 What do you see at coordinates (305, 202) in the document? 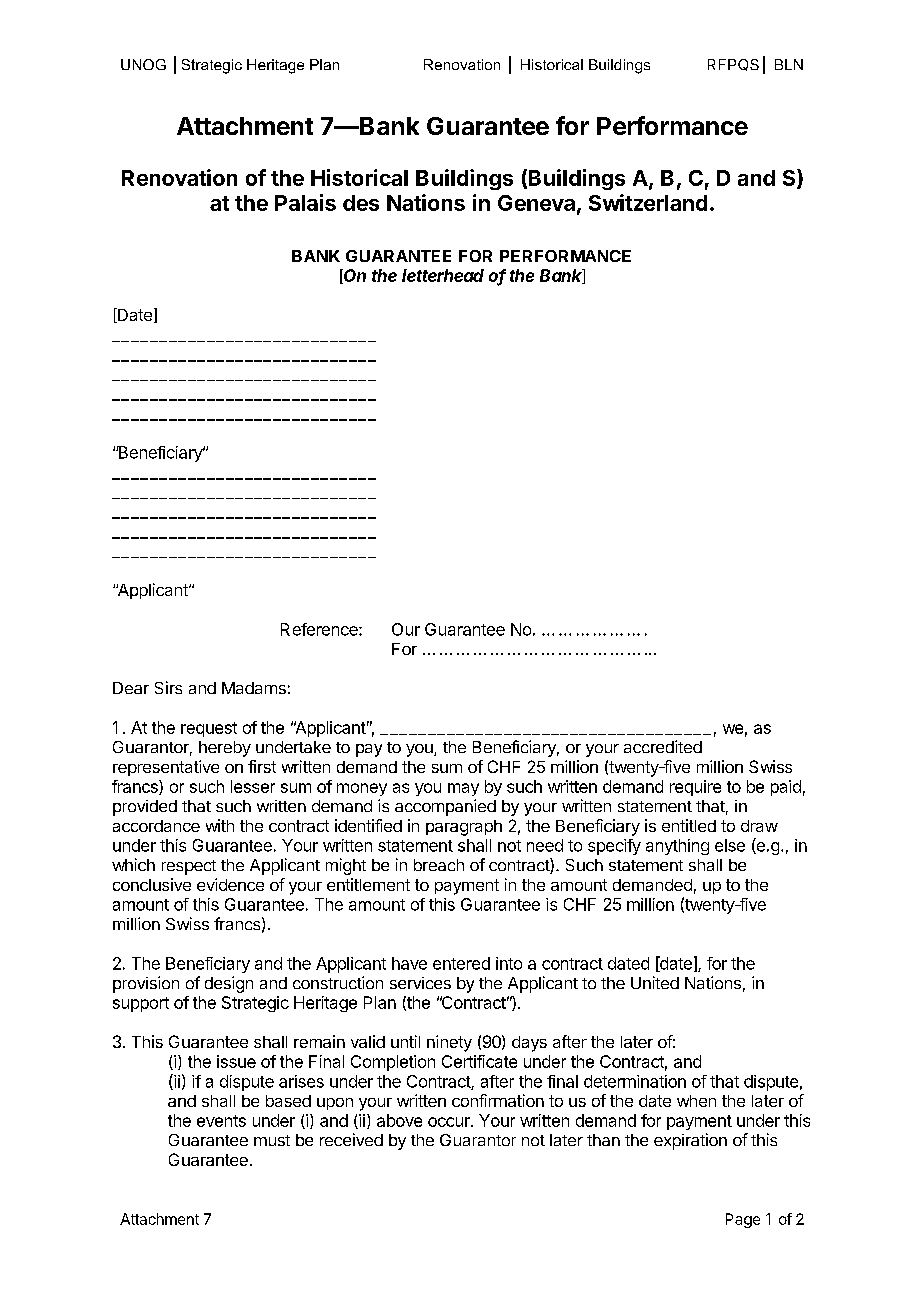
I see `Palais` at bounding box center [305, 202].
